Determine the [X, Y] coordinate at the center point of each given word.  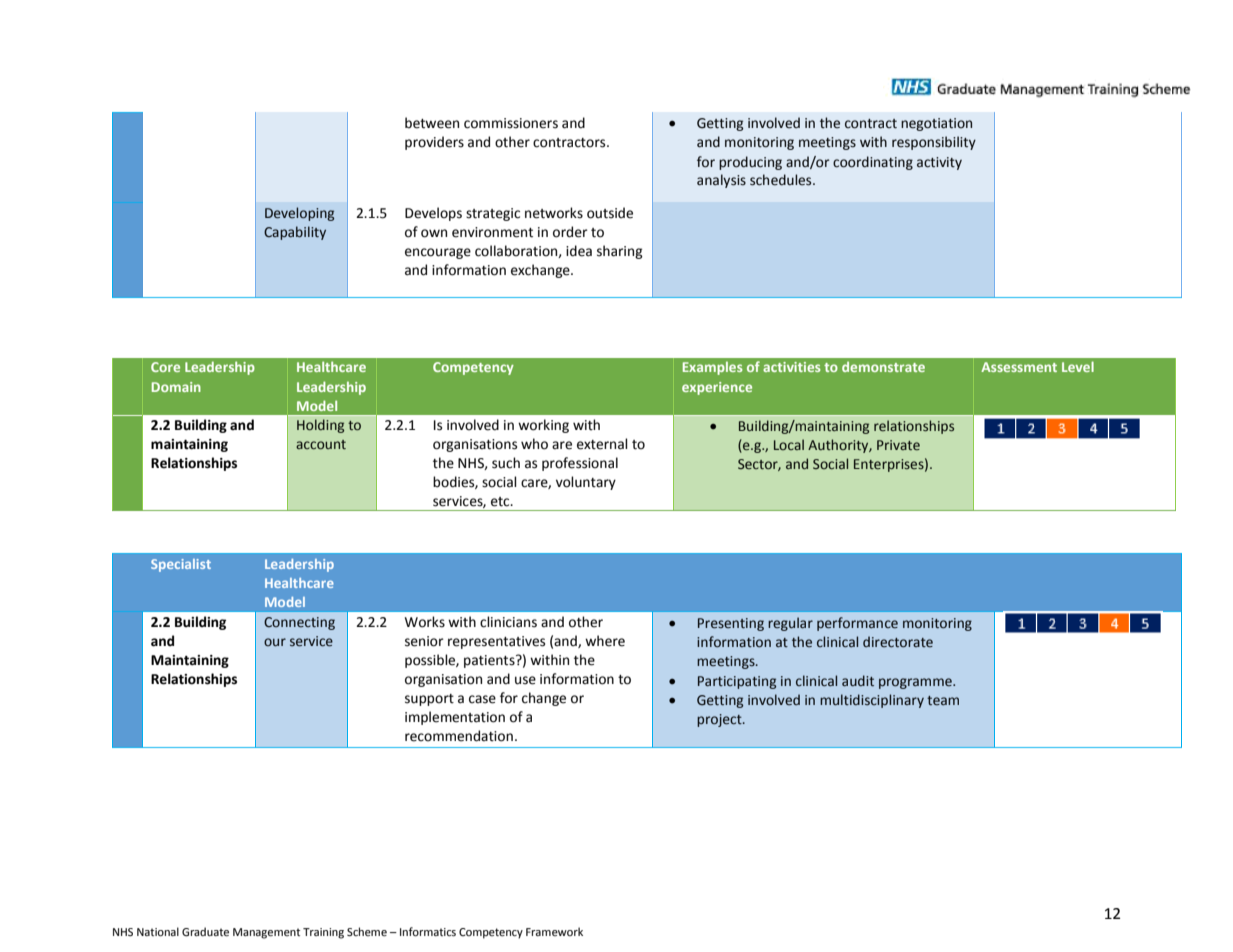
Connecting [299, 623]
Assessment [1019, 367]
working [543, 426]
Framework [554, 931]
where [605, 641]
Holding [320, 426]
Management [266, 933]
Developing [299, 214]
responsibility [934, 143]
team [943, 701]
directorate [898, 642]
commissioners [511, 123]
